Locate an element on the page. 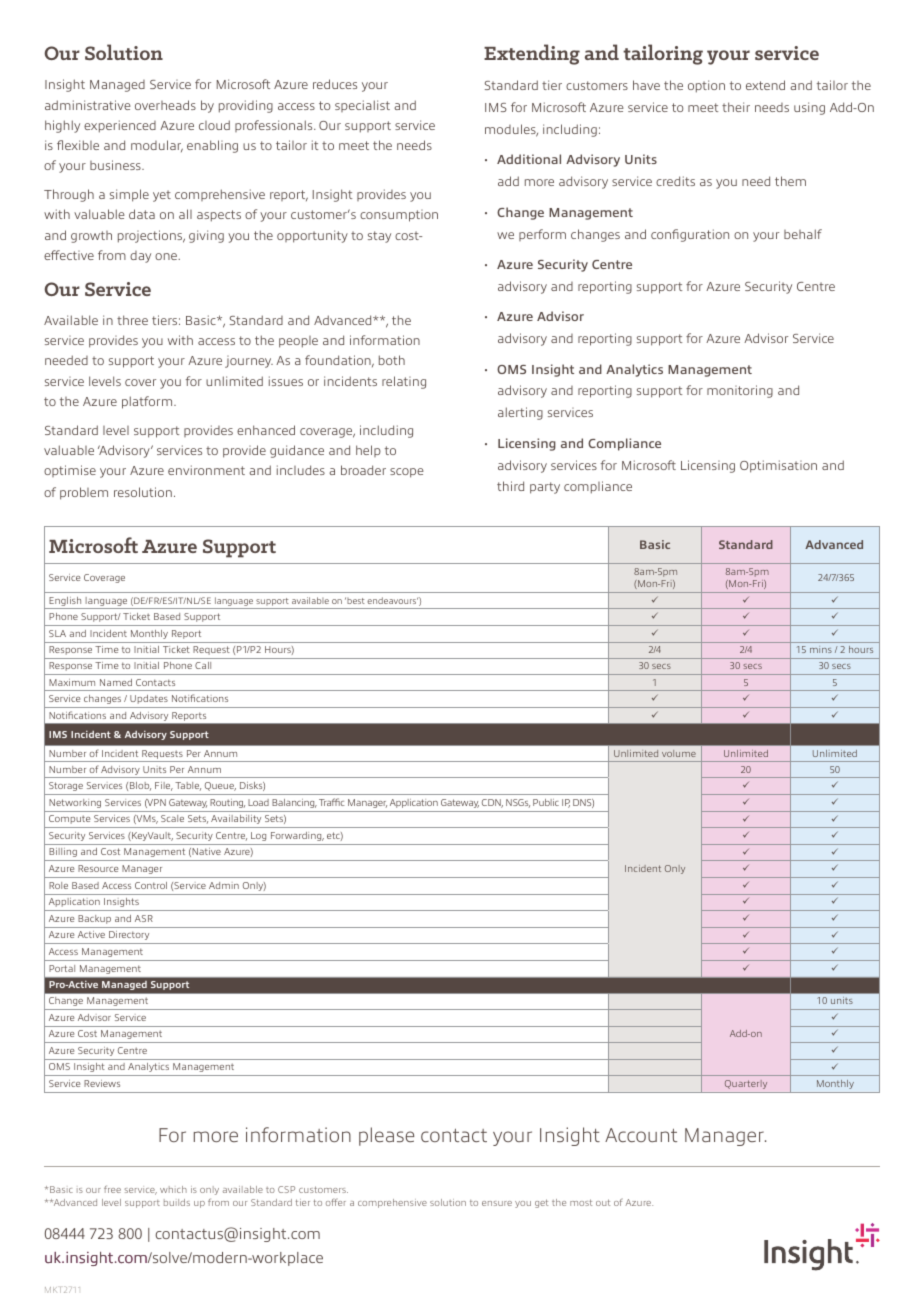 This image has height=1308, width=924. their is located at coordinates (736, 107).
